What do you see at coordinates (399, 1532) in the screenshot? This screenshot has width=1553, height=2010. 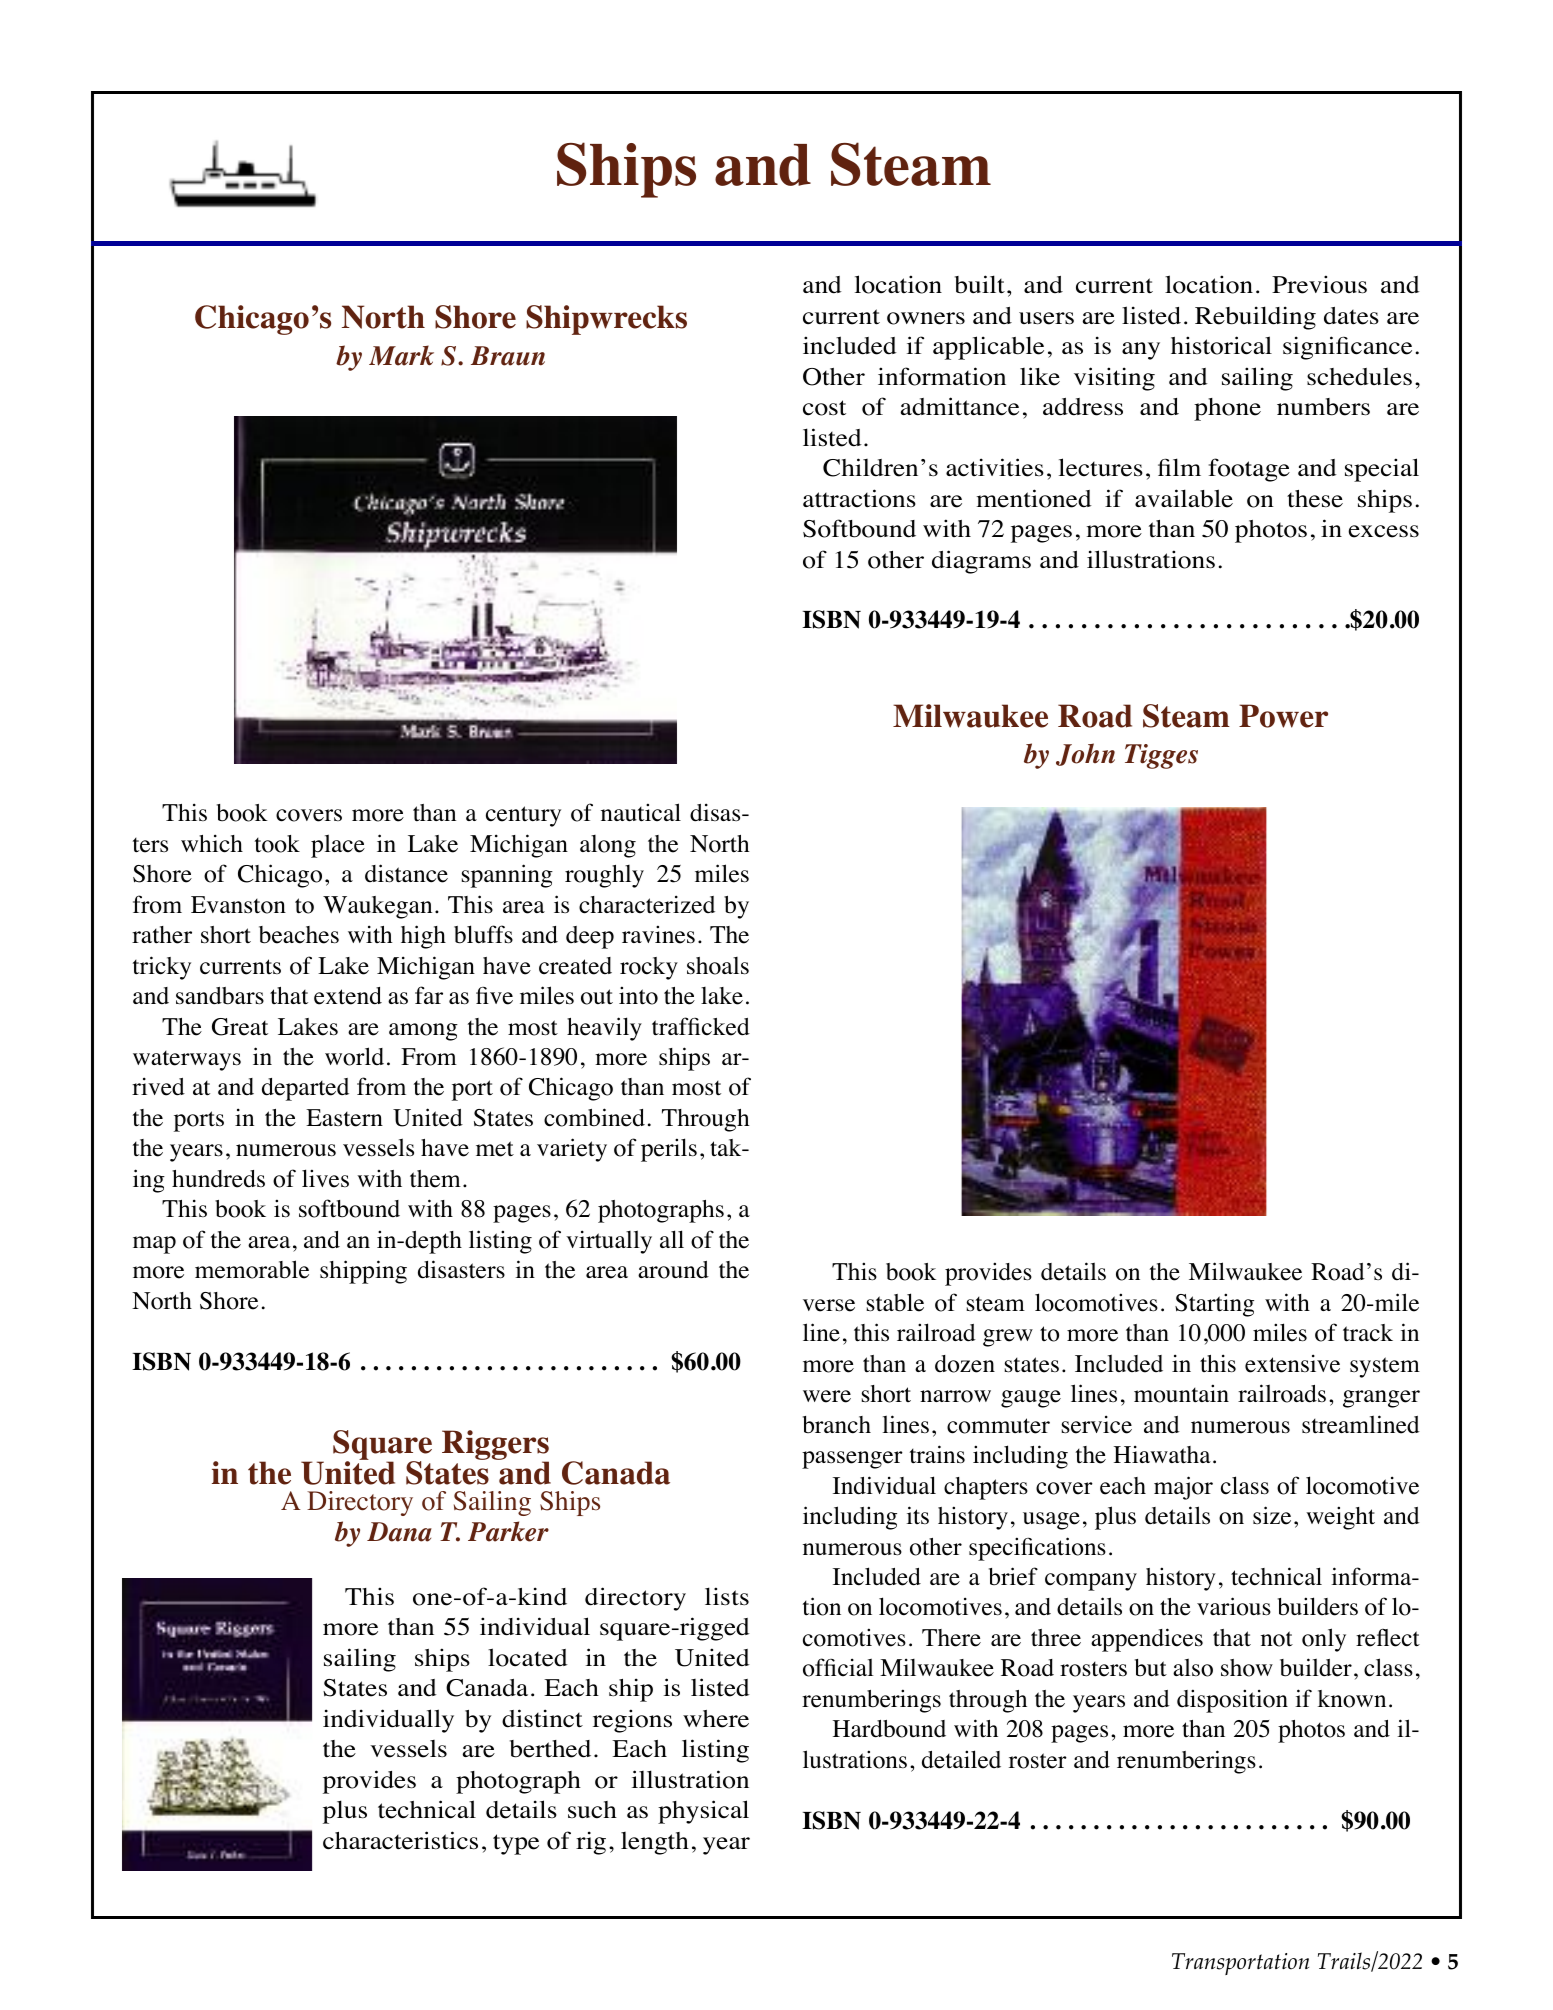 I see `Dana` at bounding box center [399, 1532].
